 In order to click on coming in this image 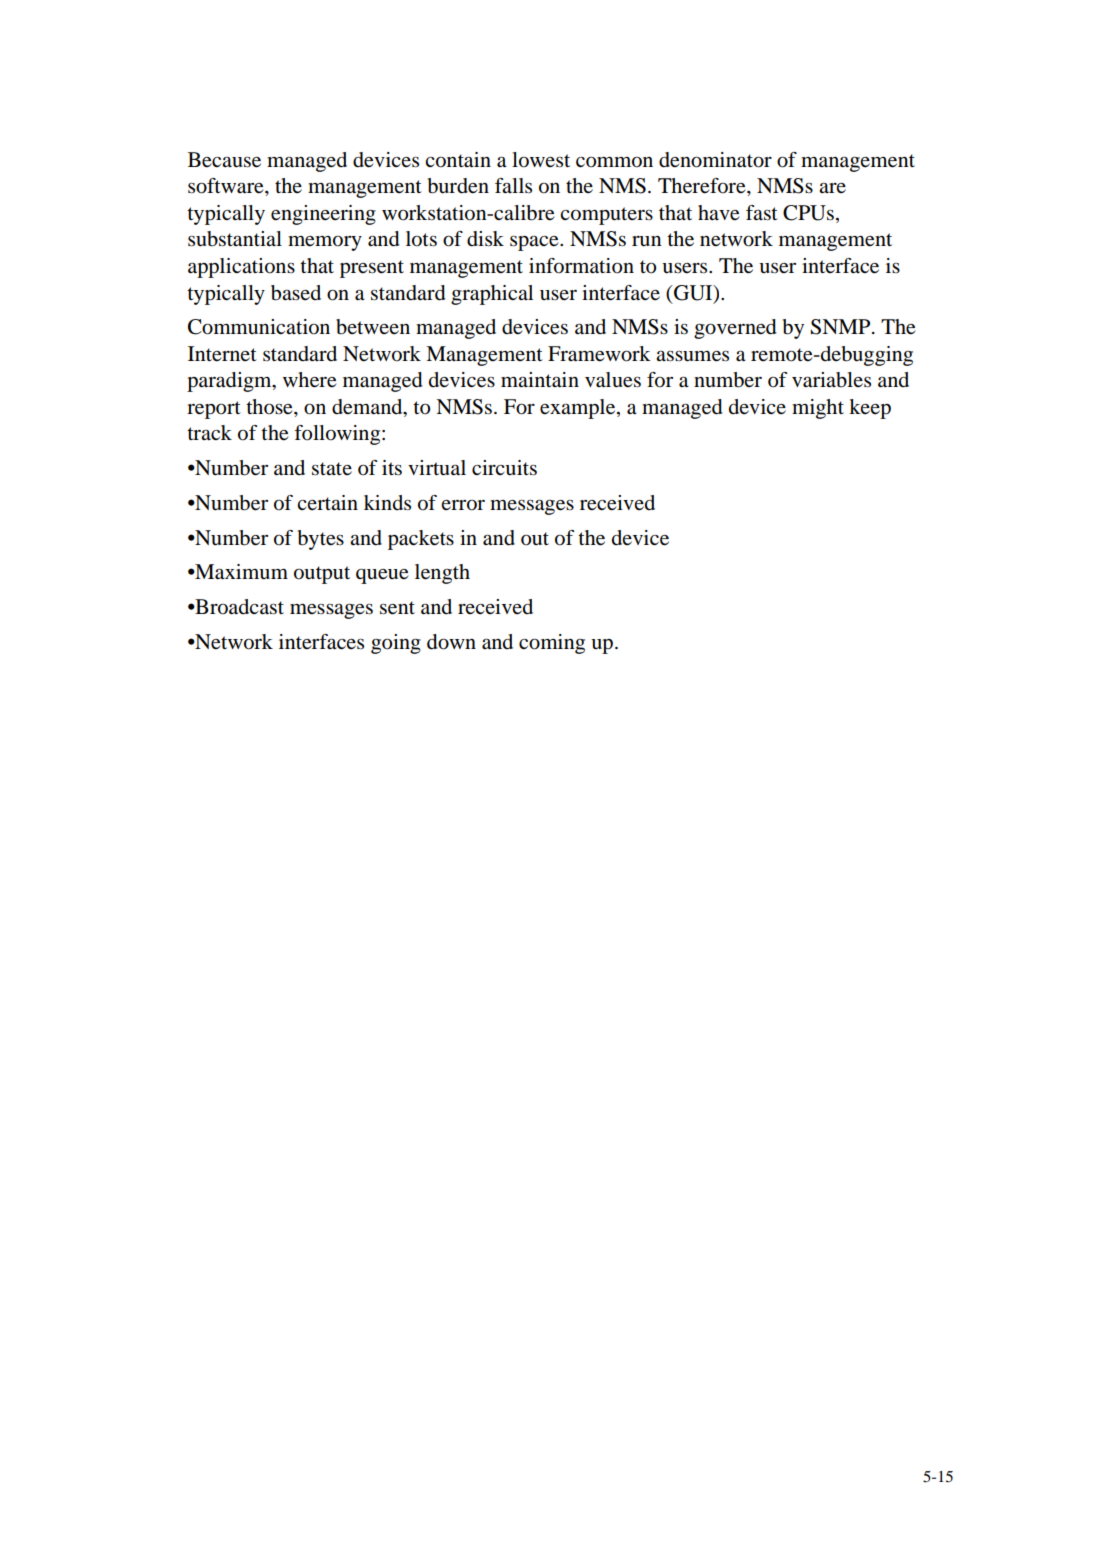, I will do `click(552, 644)`.
